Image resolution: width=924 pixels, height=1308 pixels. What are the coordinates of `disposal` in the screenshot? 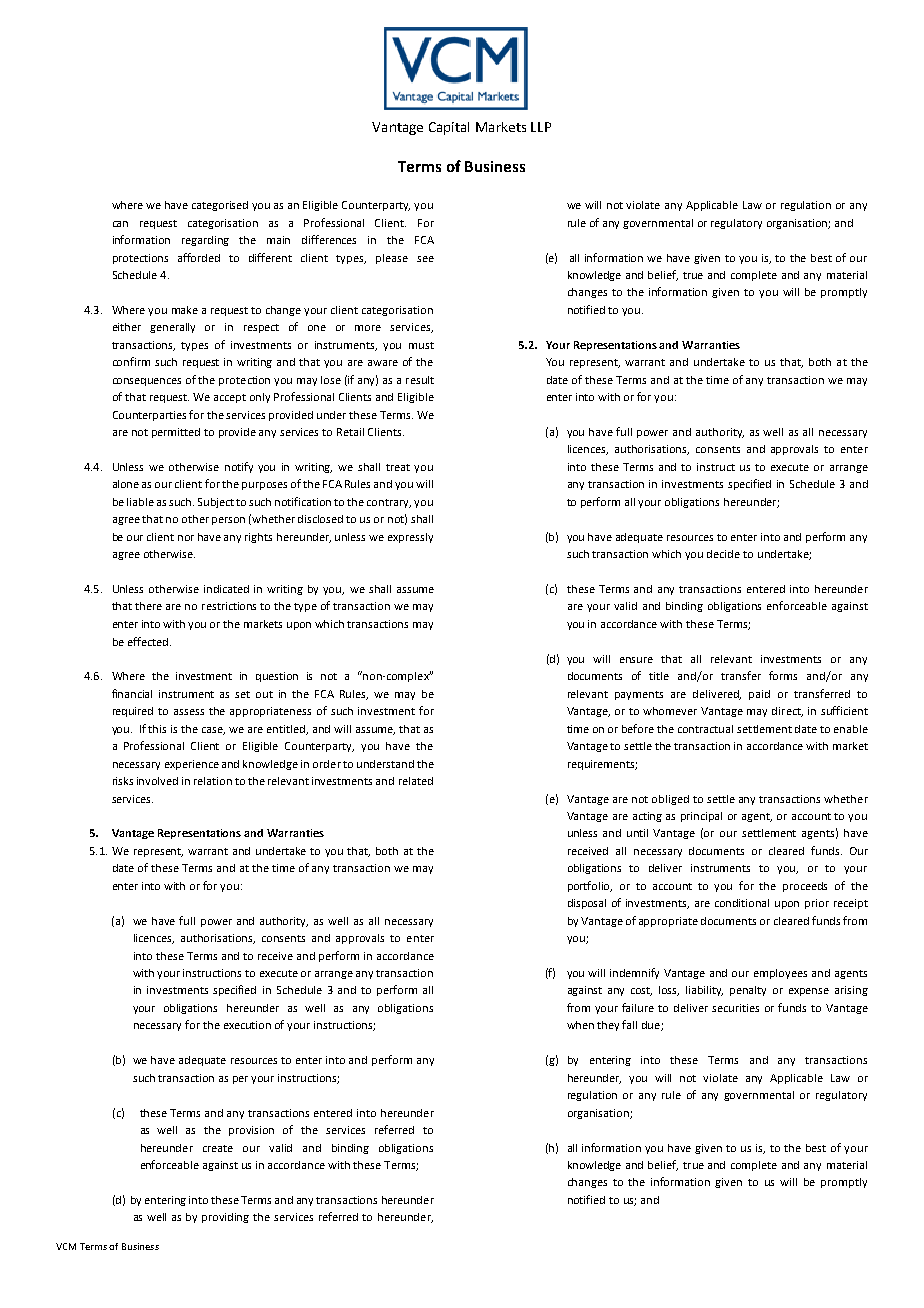 It's located at (587, 904).
